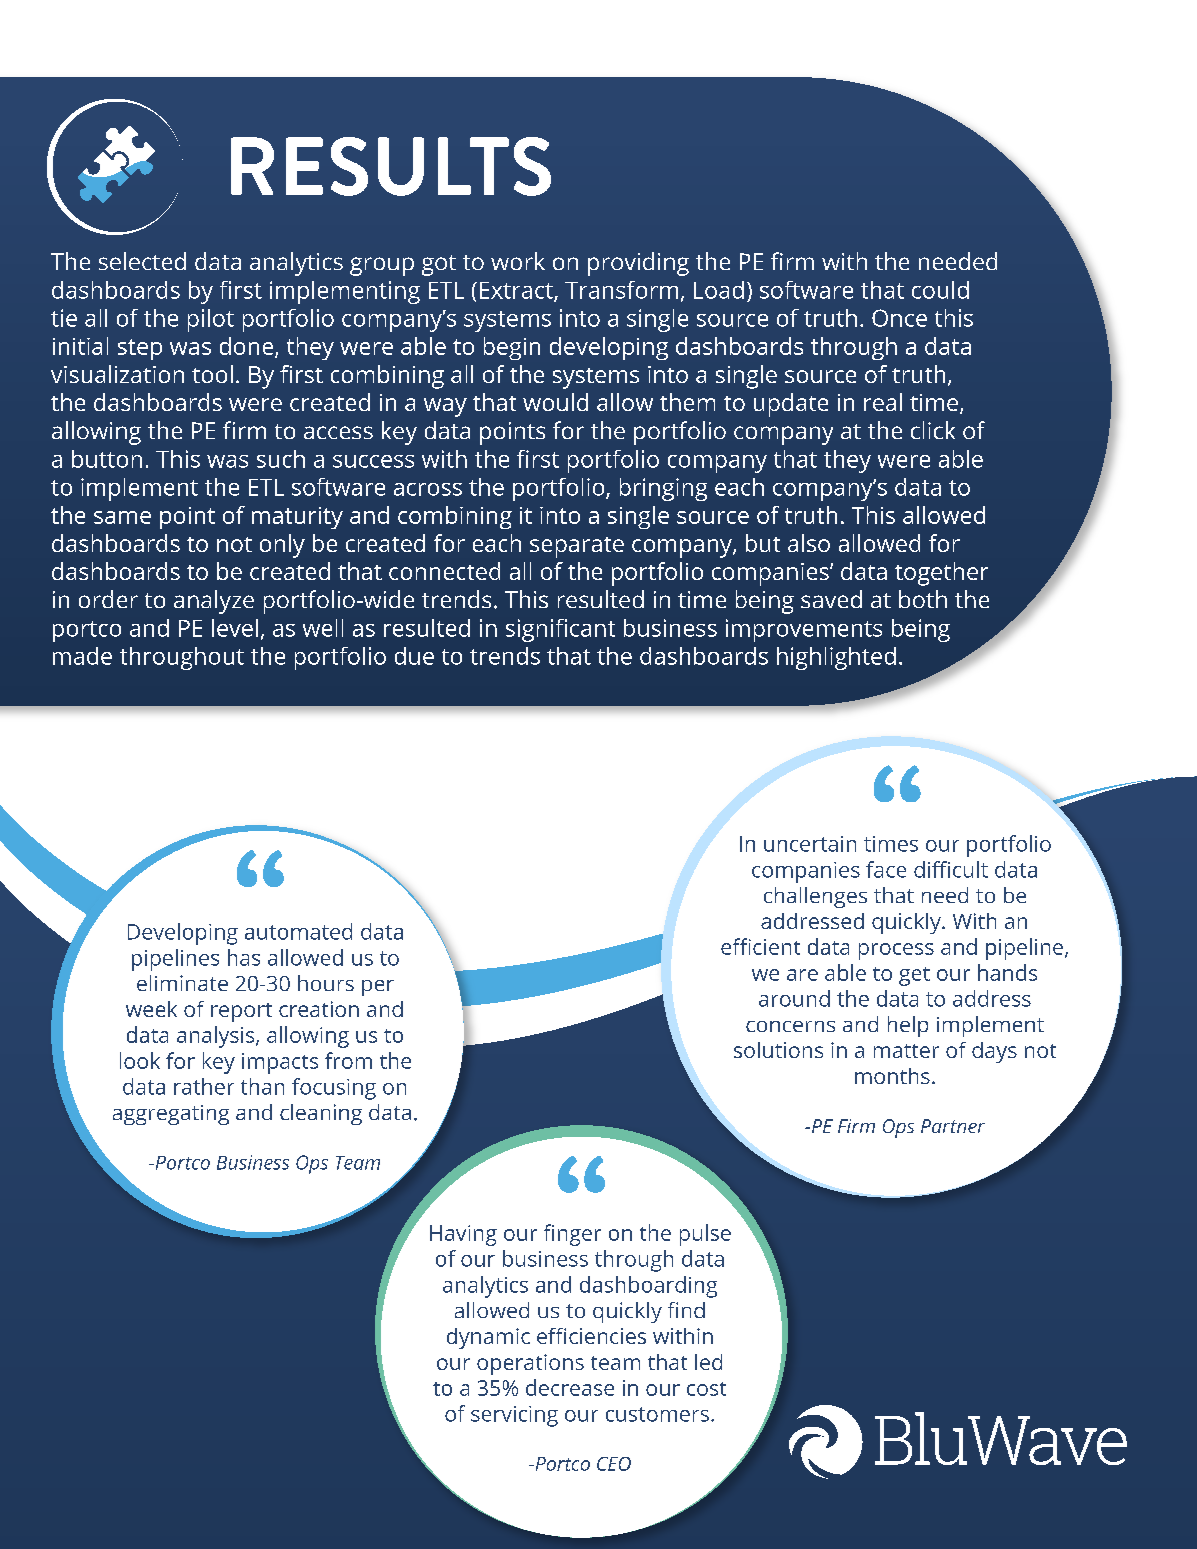 The width and height of the page is (1197, 1549). I want to click on face, so click(886, 869).
